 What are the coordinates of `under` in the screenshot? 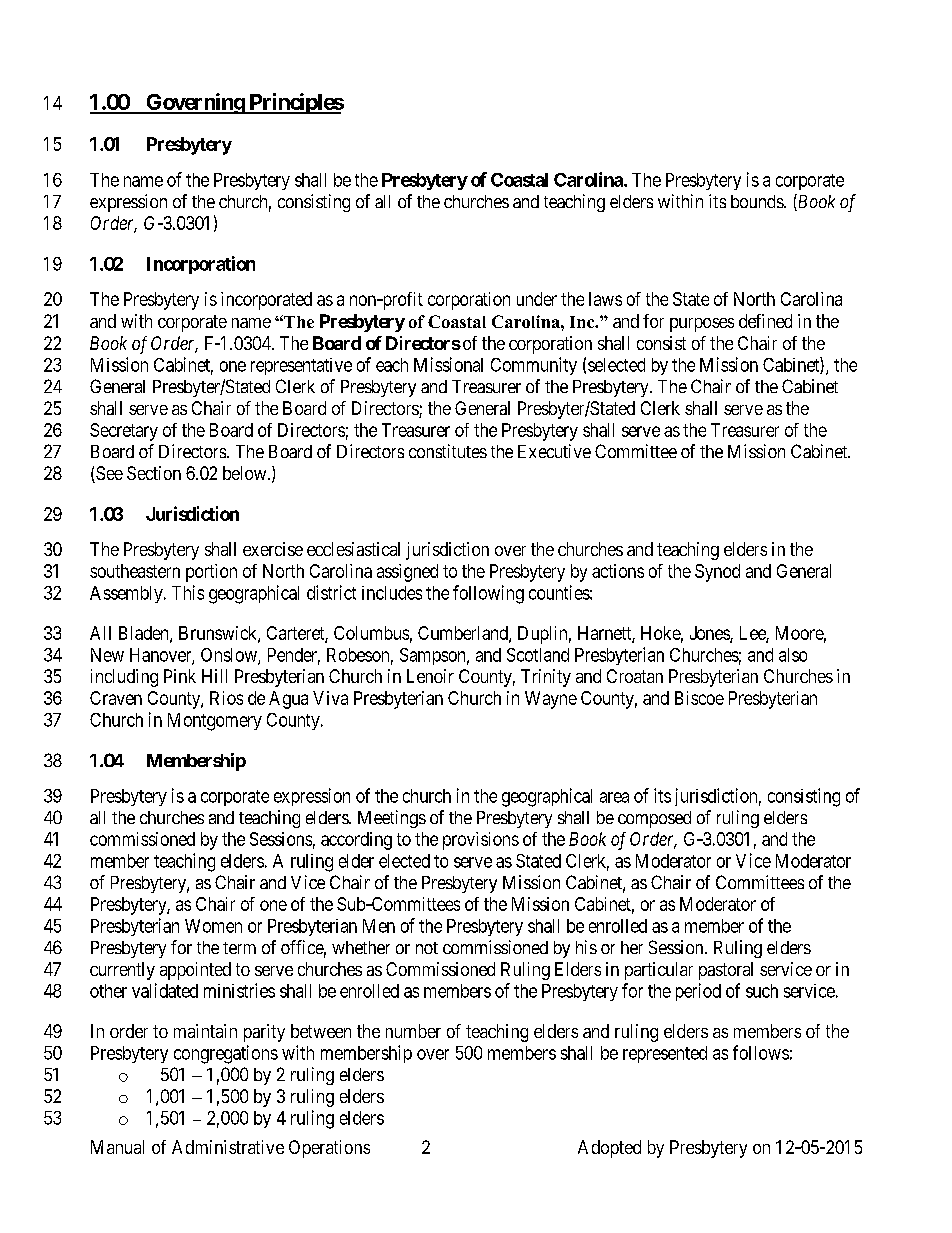 It's located at (537, 299).
